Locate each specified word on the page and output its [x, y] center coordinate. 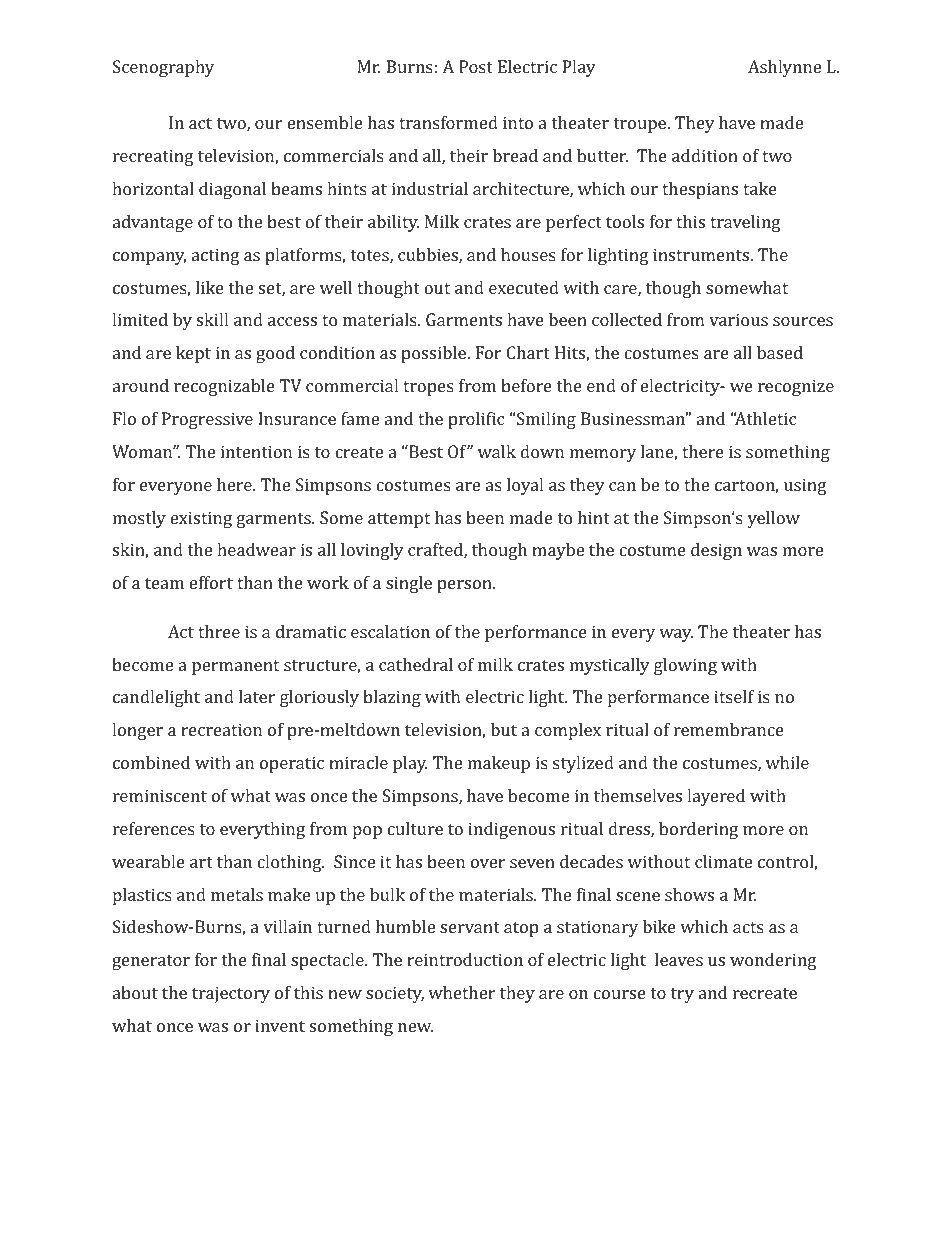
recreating [153, 157]
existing [201, 519]
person [465, 586]
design [716, 551]
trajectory [231, 994]
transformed [448, 122]
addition [705, 155]
